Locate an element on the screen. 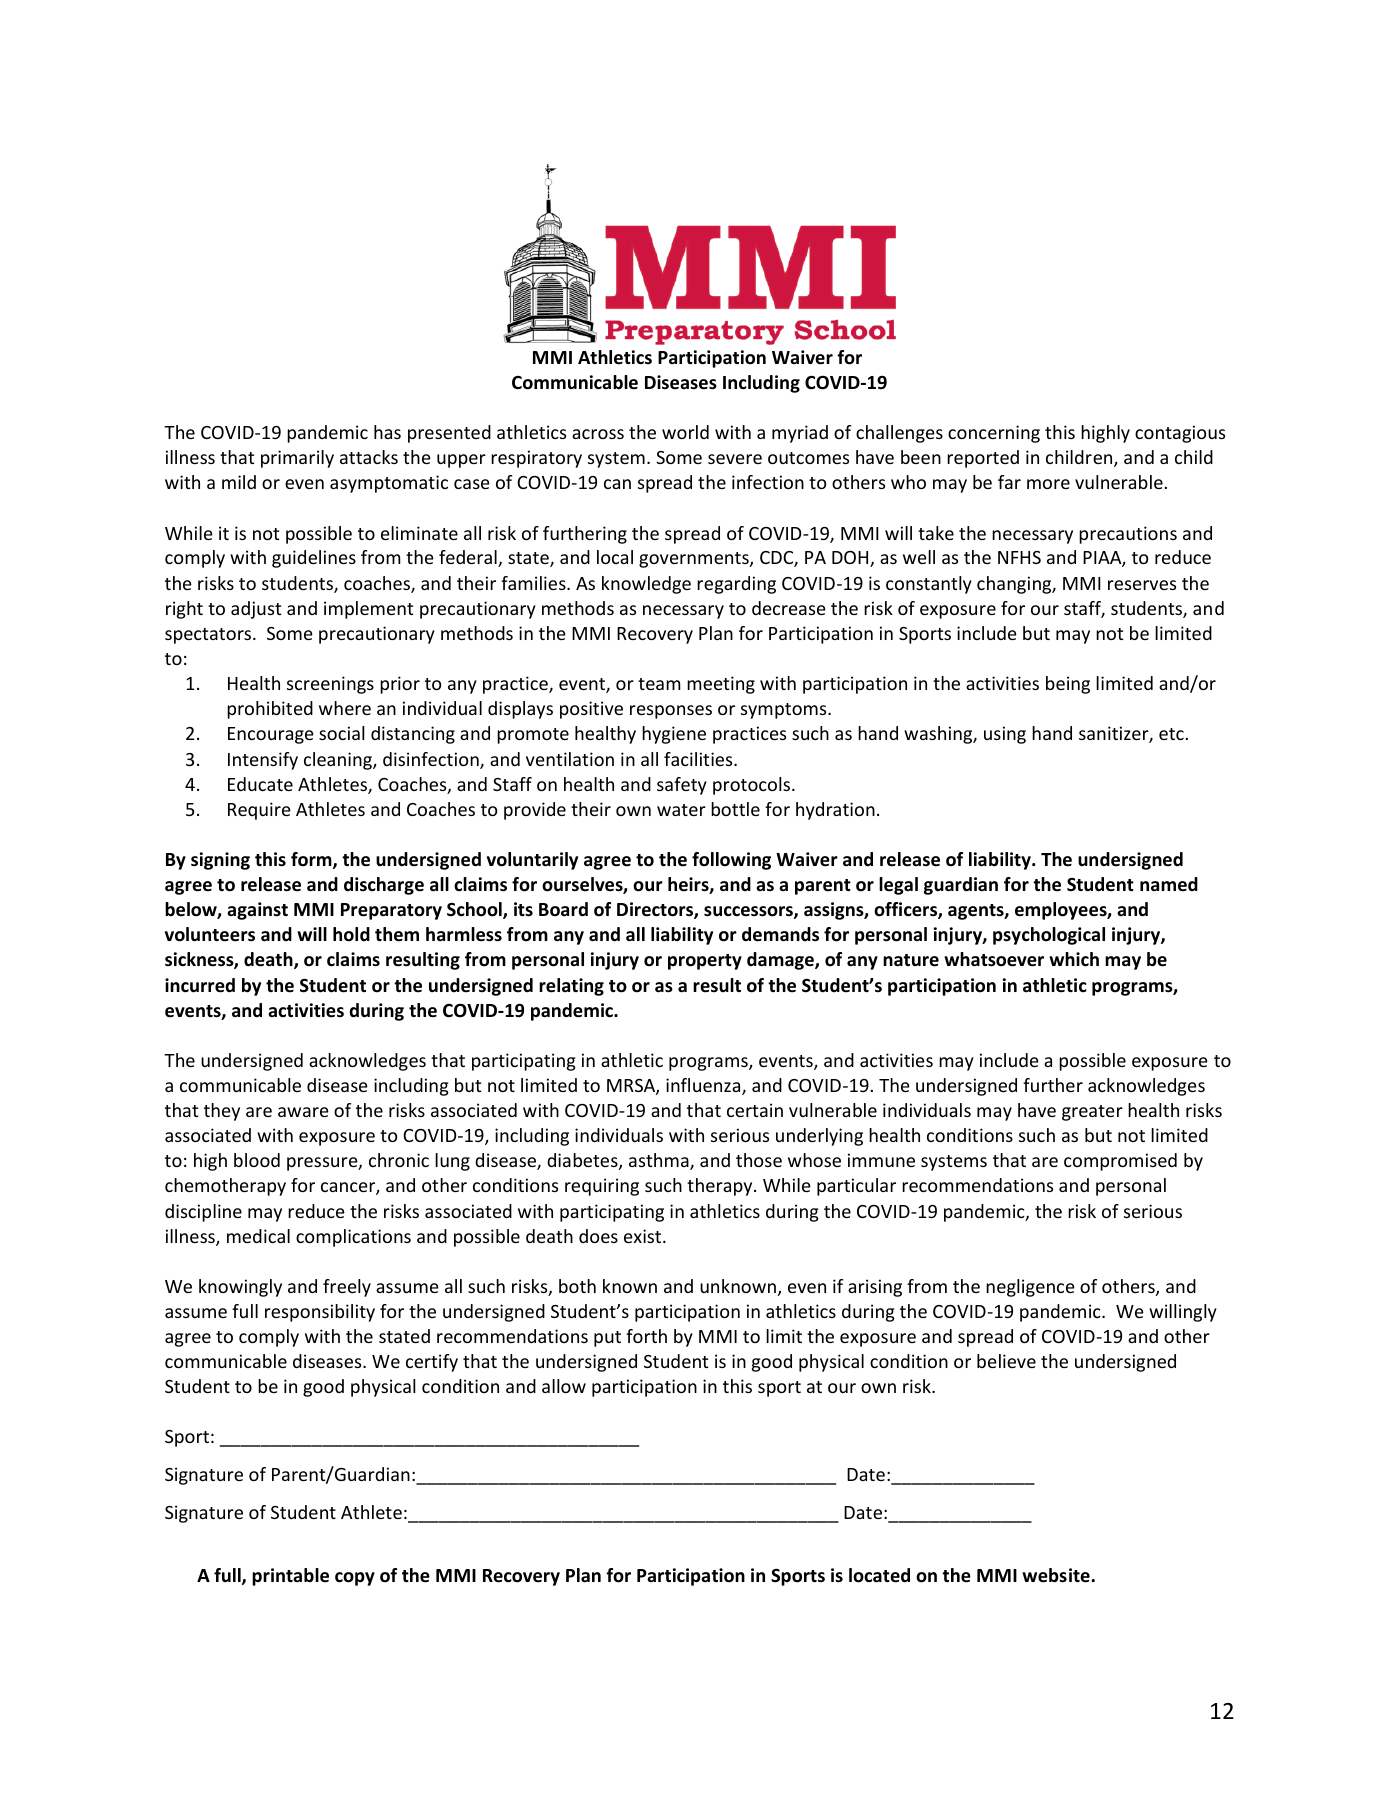 The height and width of the screenshot is (1810, 1399). incurred is located at coordinates (200, 985).
